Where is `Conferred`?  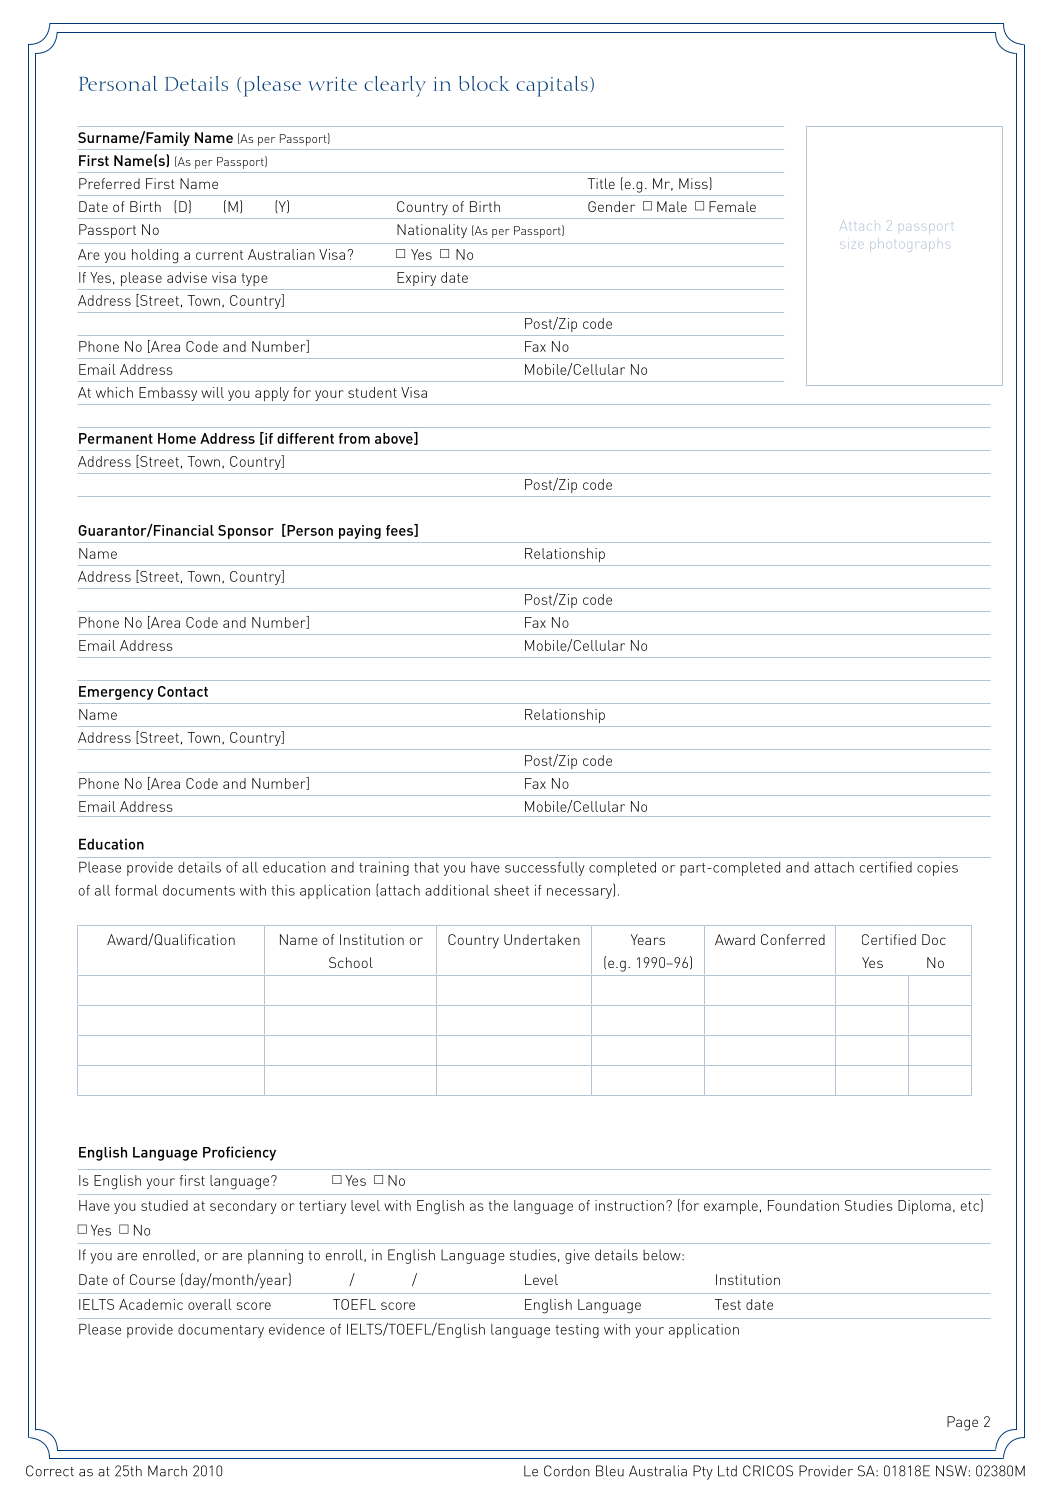
Conferred is located at coordinates (793, 939).
